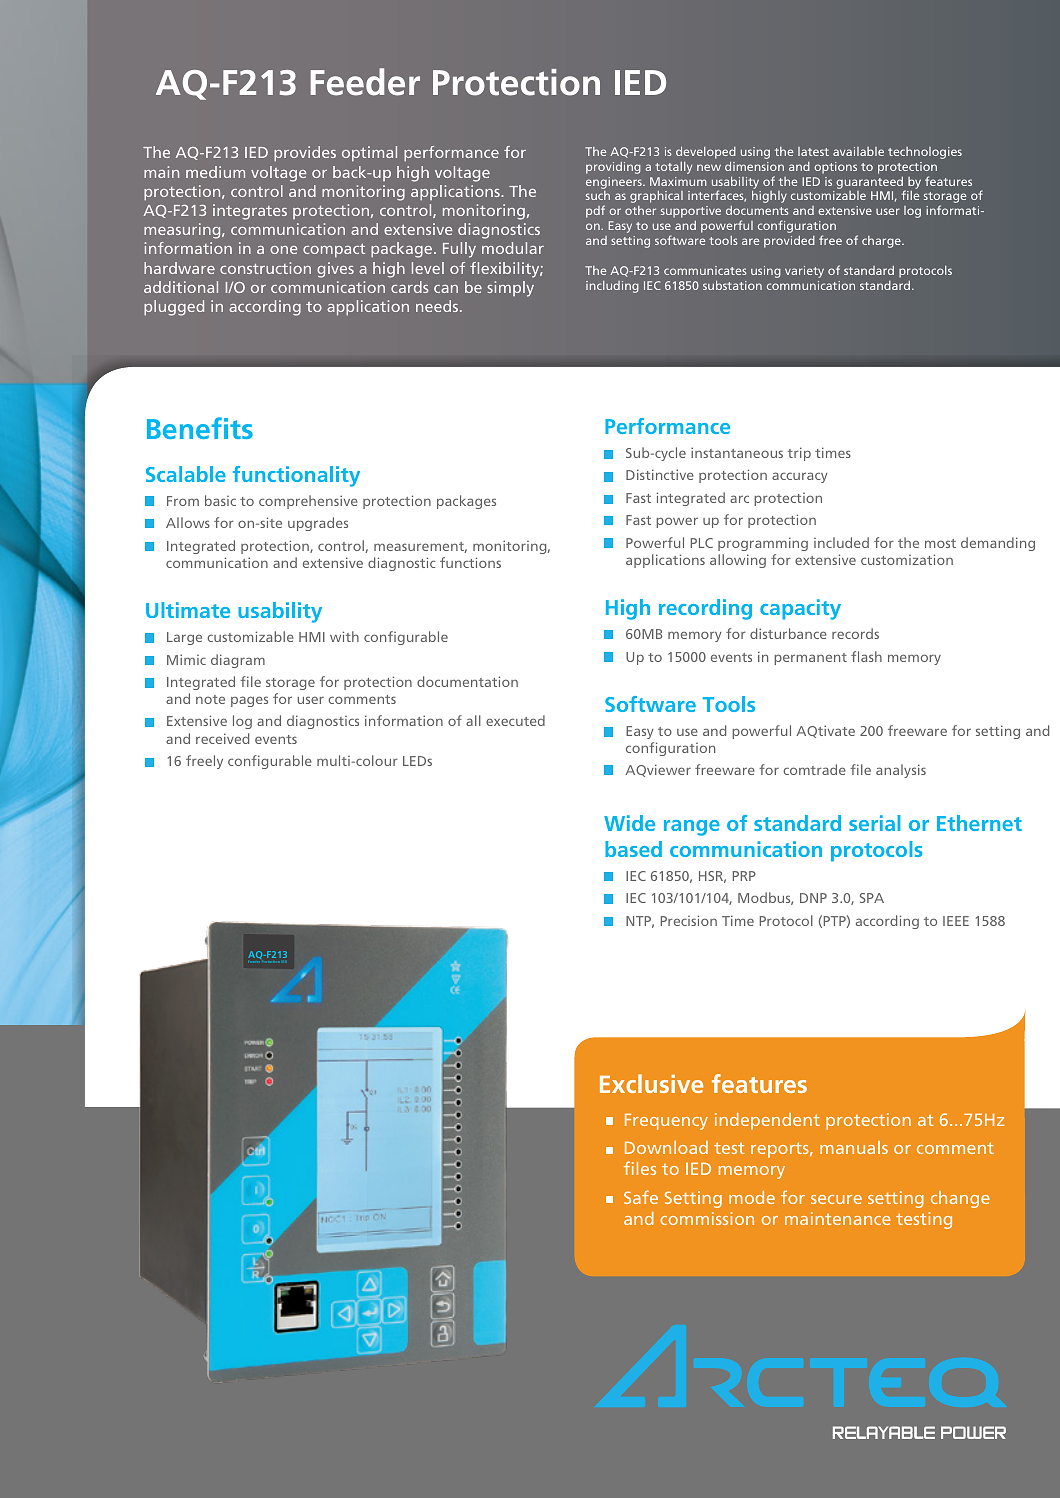 This screenshot has height=1498, width=1060. I want to click on Frequency, so click(666, 1122).
